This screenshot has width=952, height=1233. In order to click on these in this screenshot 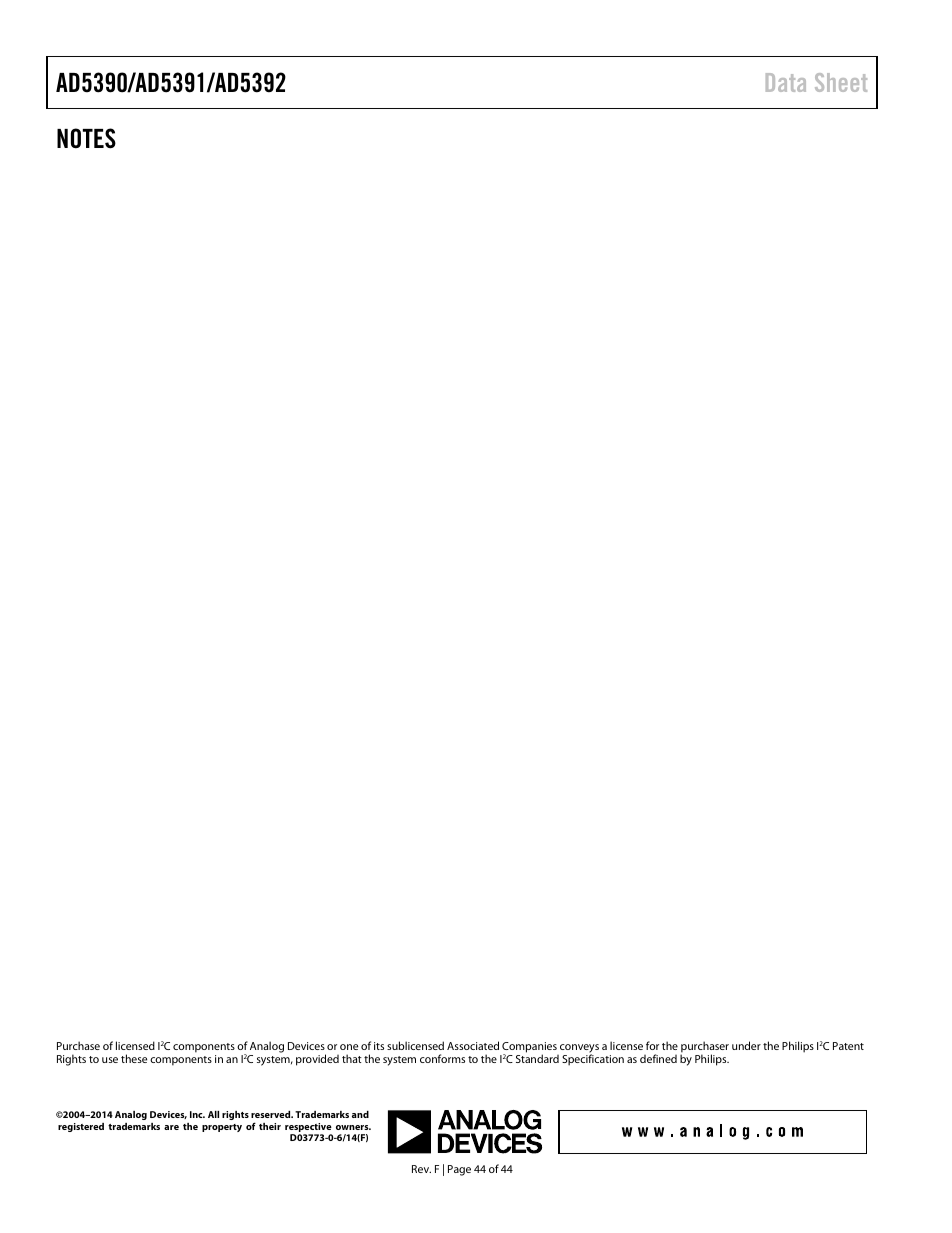, I will do `click(134, 1058)`.
